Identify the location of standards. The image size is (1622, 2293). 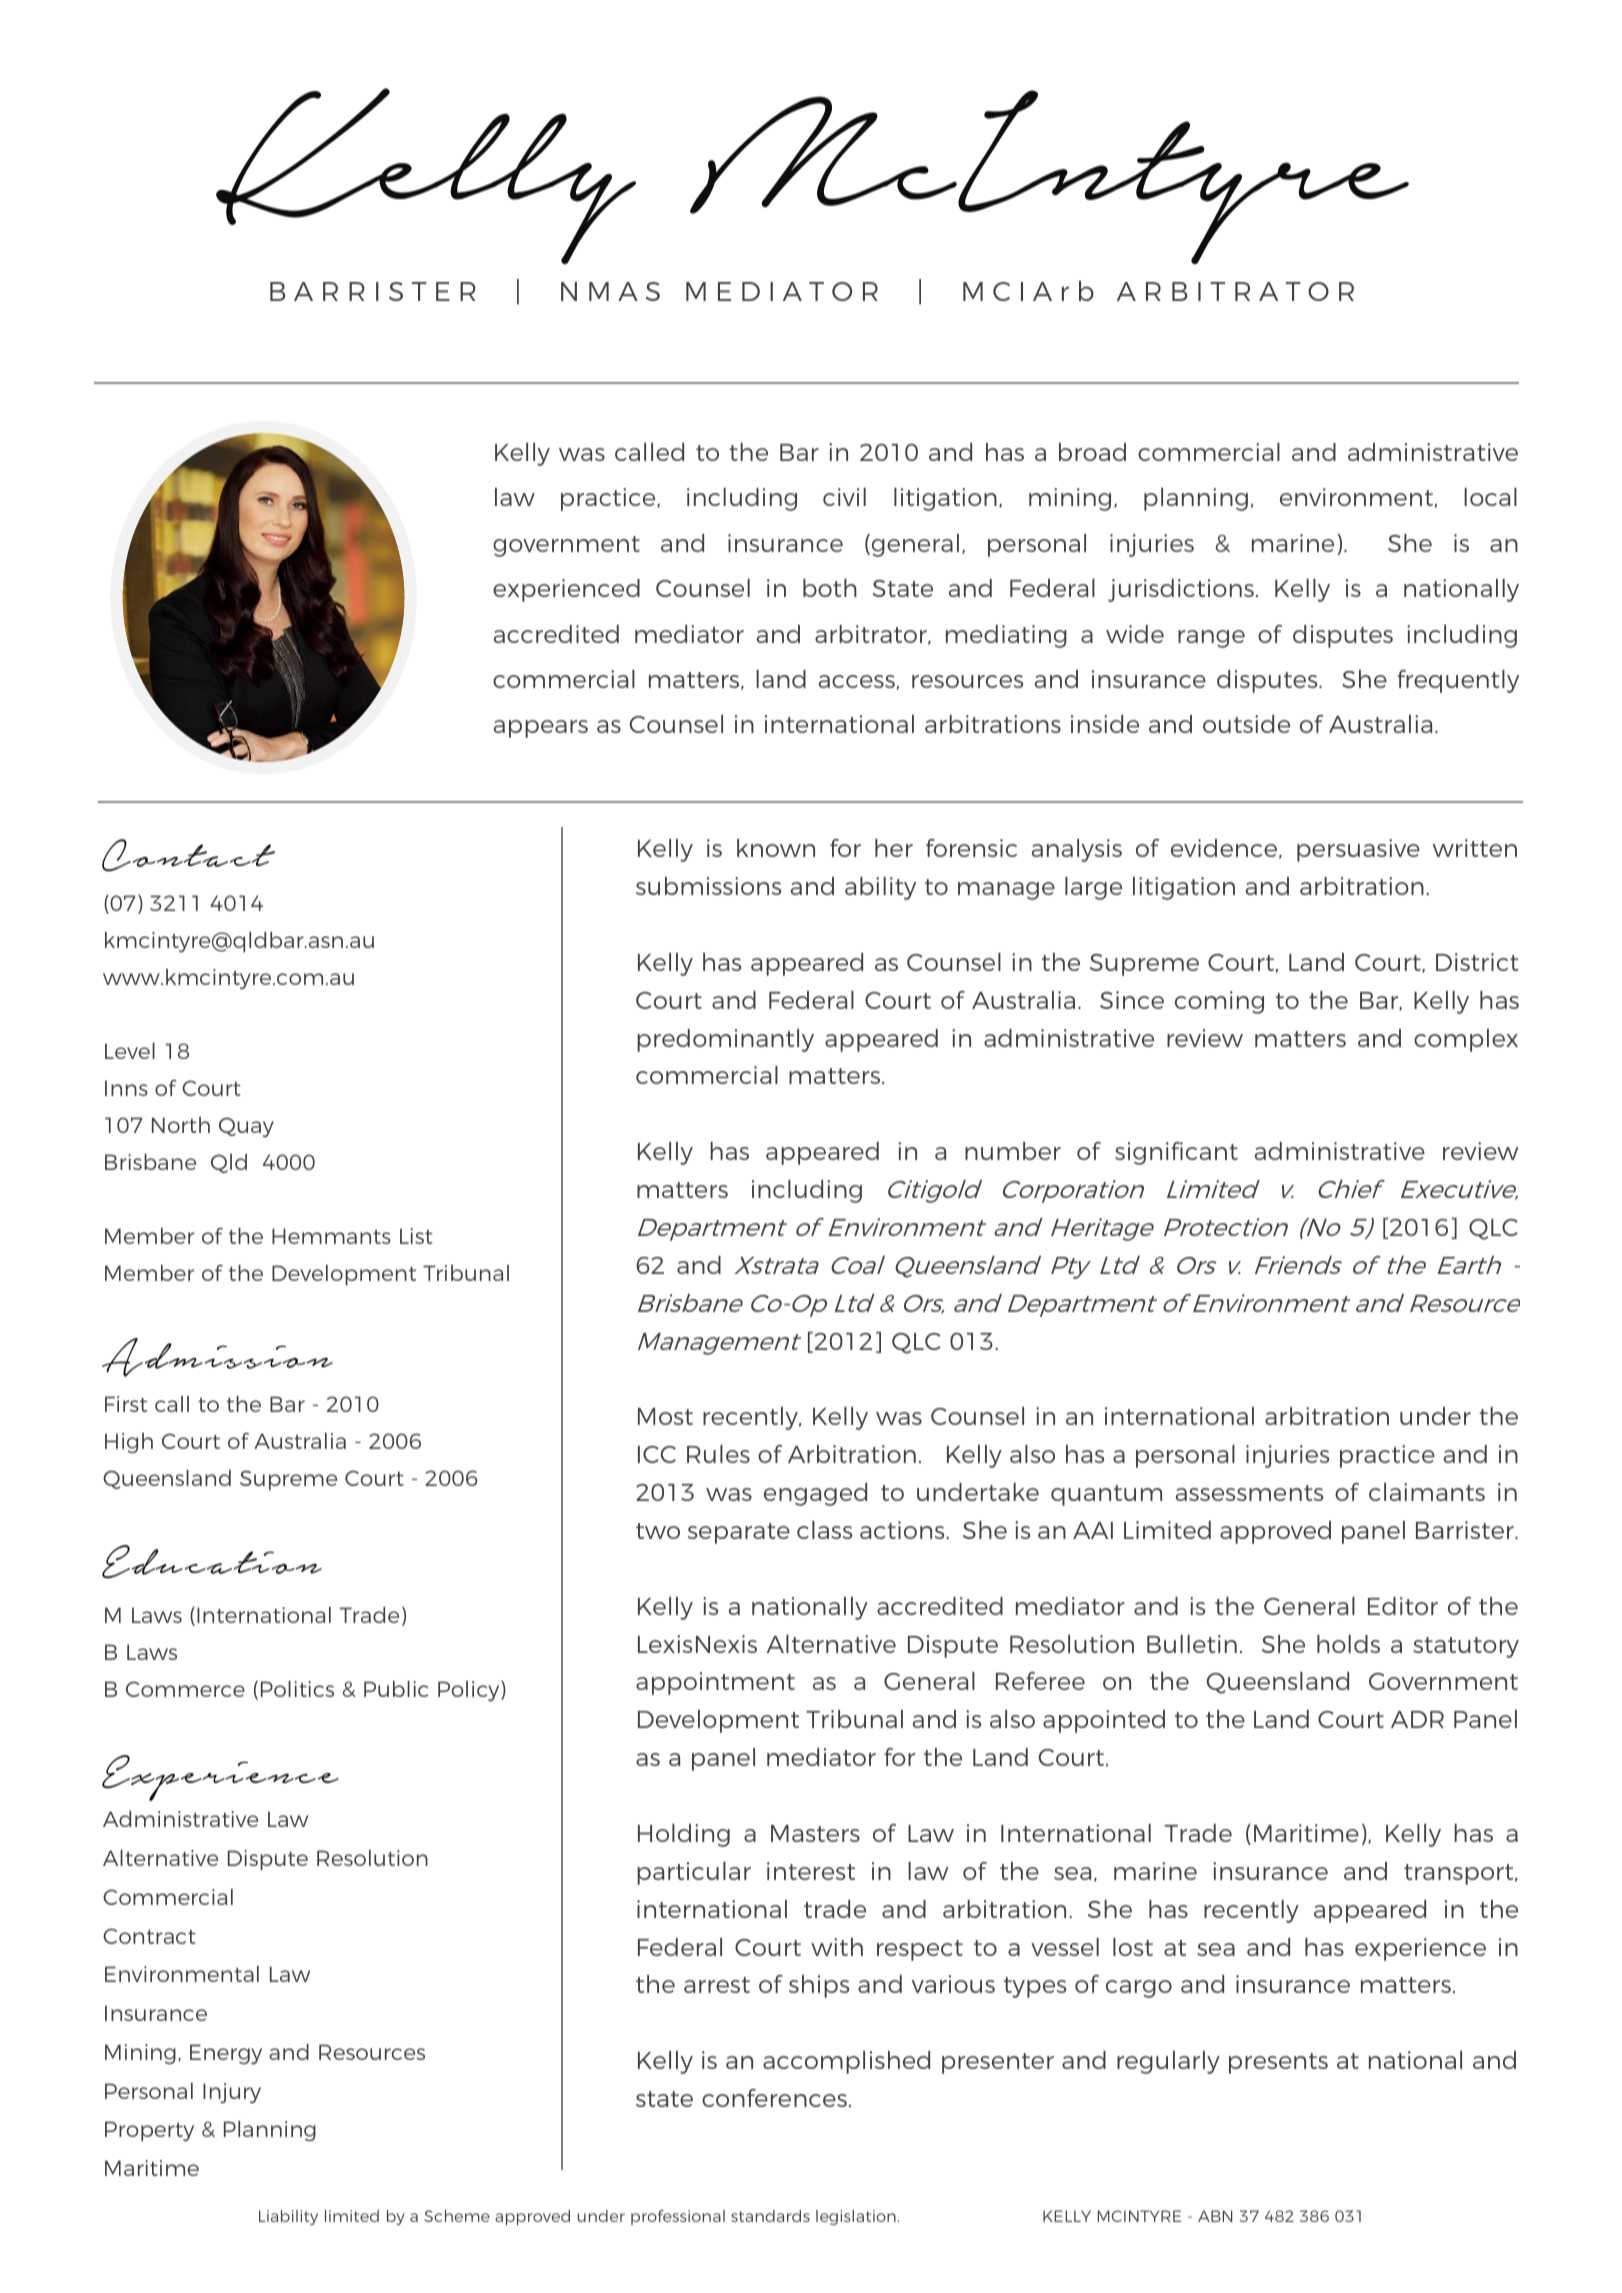
(770, 2216).
